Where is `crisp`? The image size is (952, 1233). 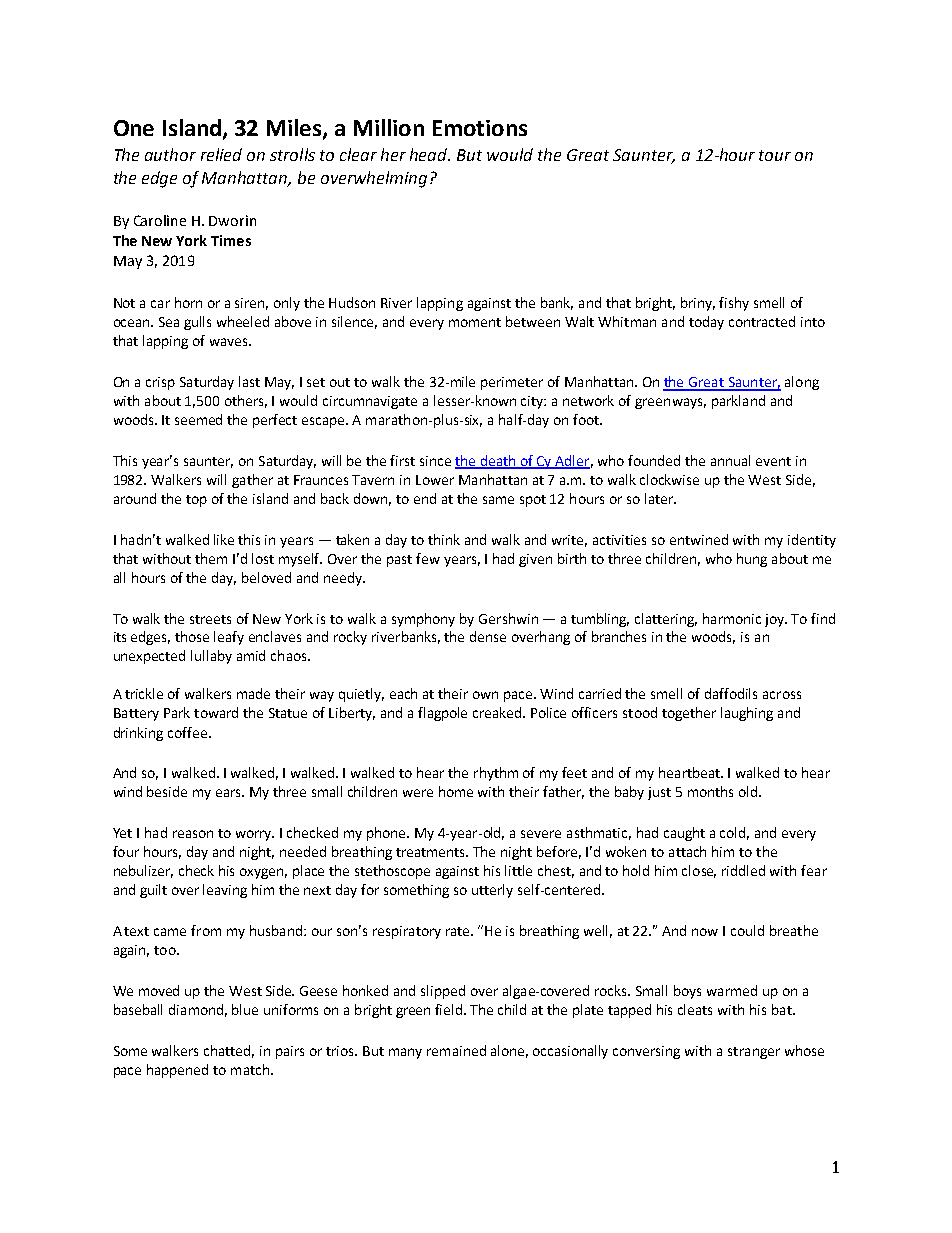
crisp is located at coordinates (160, 383).
